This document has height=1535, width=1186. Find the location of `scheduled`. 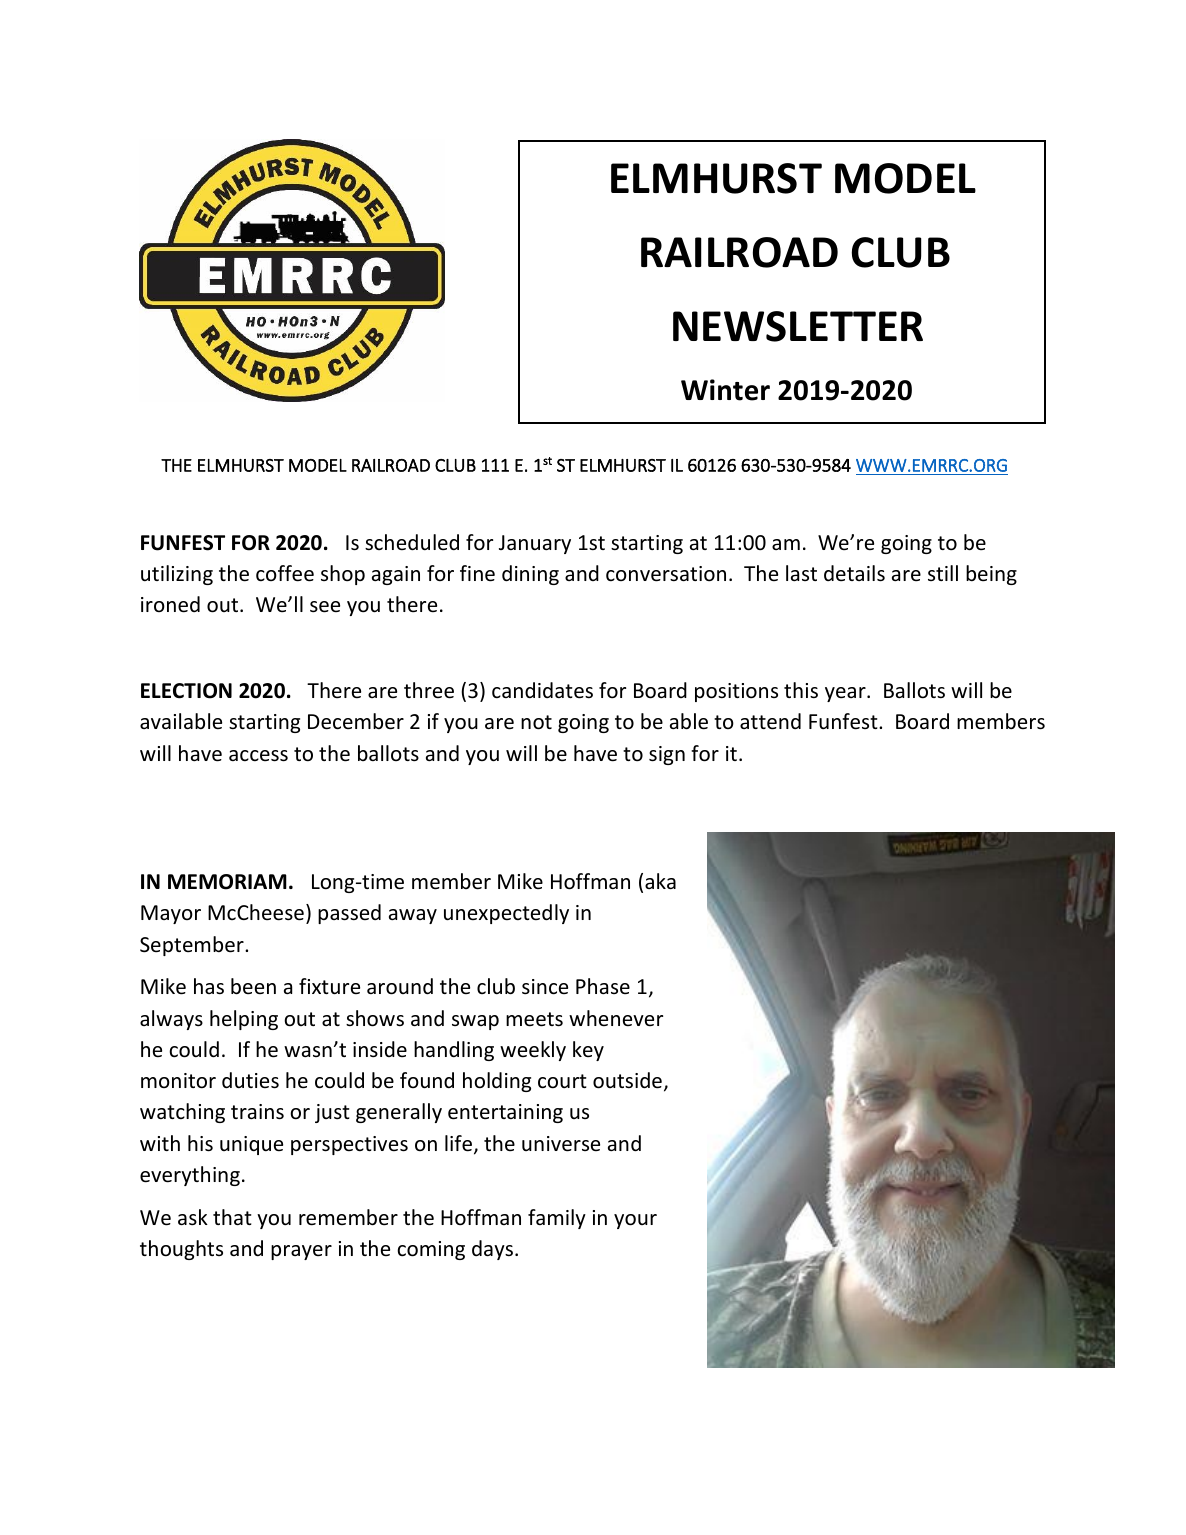

scheduled is located at coordinates (412, 542).
